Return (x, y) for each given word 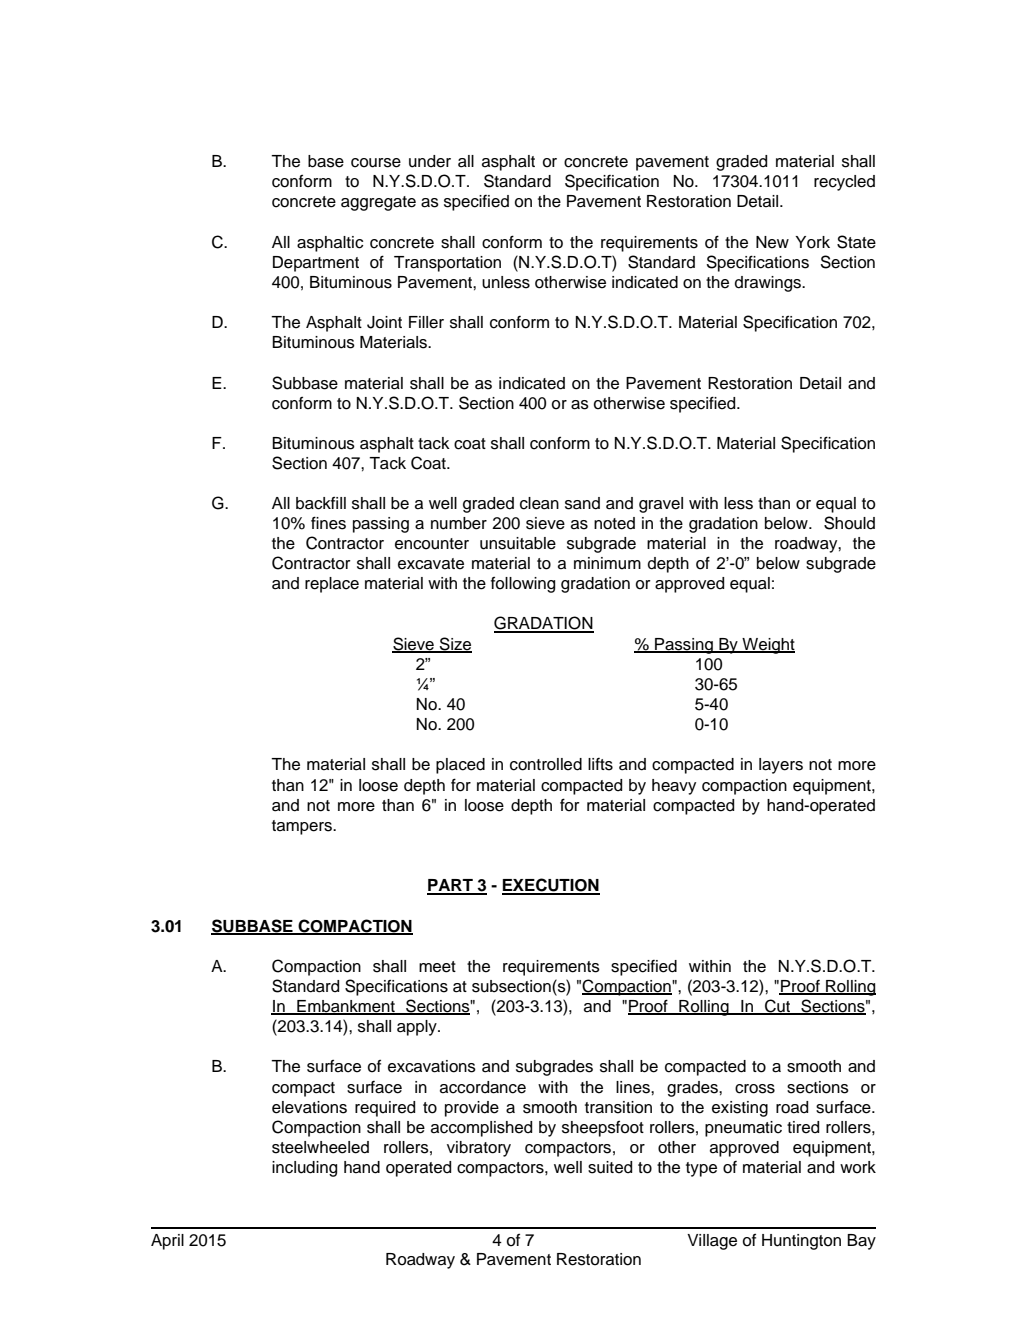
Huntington (801, 1242)
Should (849, 523)
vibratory (479, 1149)
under (430, 161)
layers (781, 766)
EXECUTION (551, 886)
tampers (303, 827)
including (304, 1169)
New (772, 242)
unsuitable (518, 543)
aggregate (378, 203)
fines (328, 523)
